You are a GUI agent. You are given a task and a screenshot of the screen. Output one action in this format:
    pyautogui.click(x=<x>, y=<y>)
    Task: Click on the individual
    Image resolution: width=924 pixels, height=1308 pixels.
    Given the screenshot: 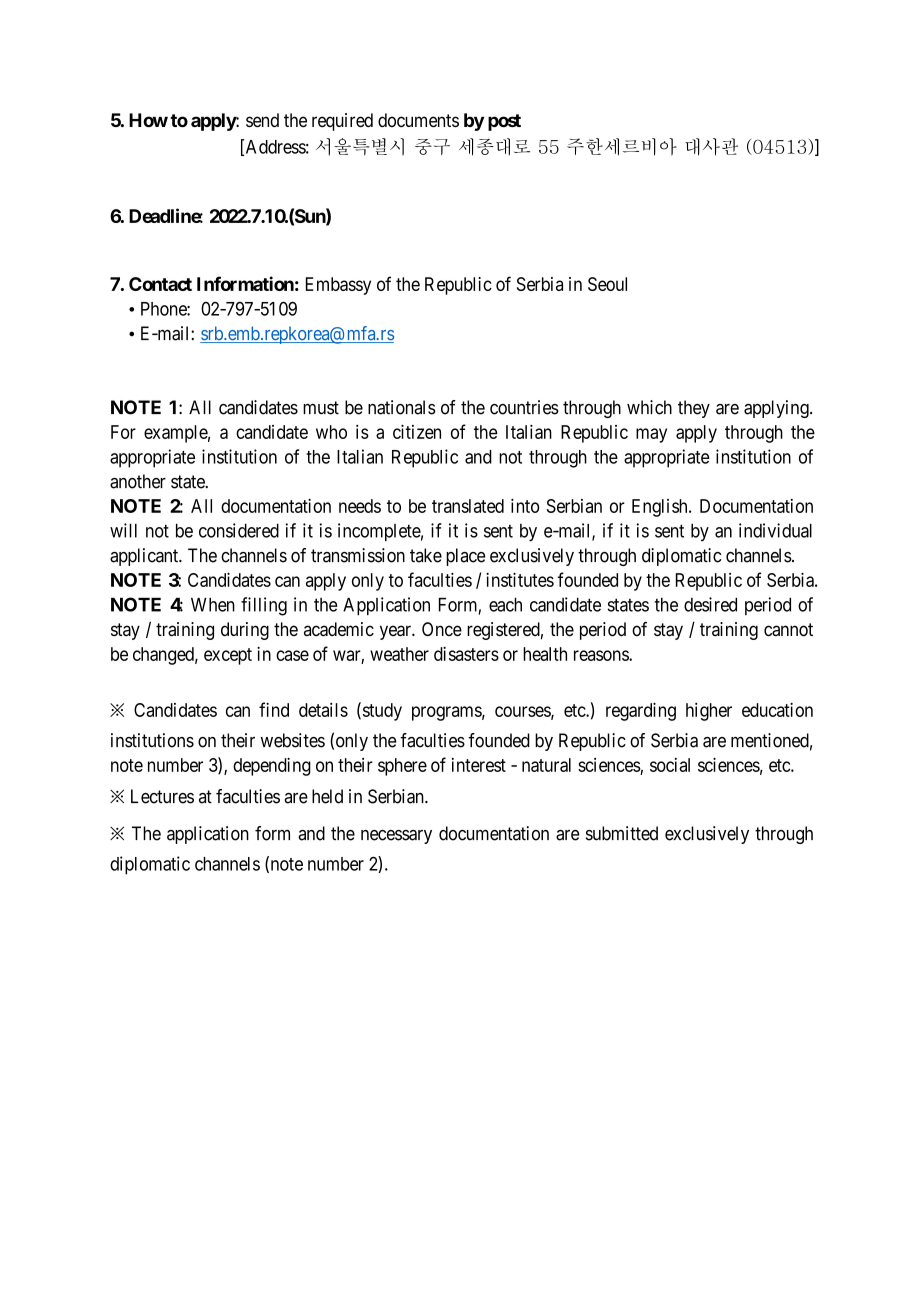 What is the action you would take?
    pyautogui.click(x=775, y=530)
